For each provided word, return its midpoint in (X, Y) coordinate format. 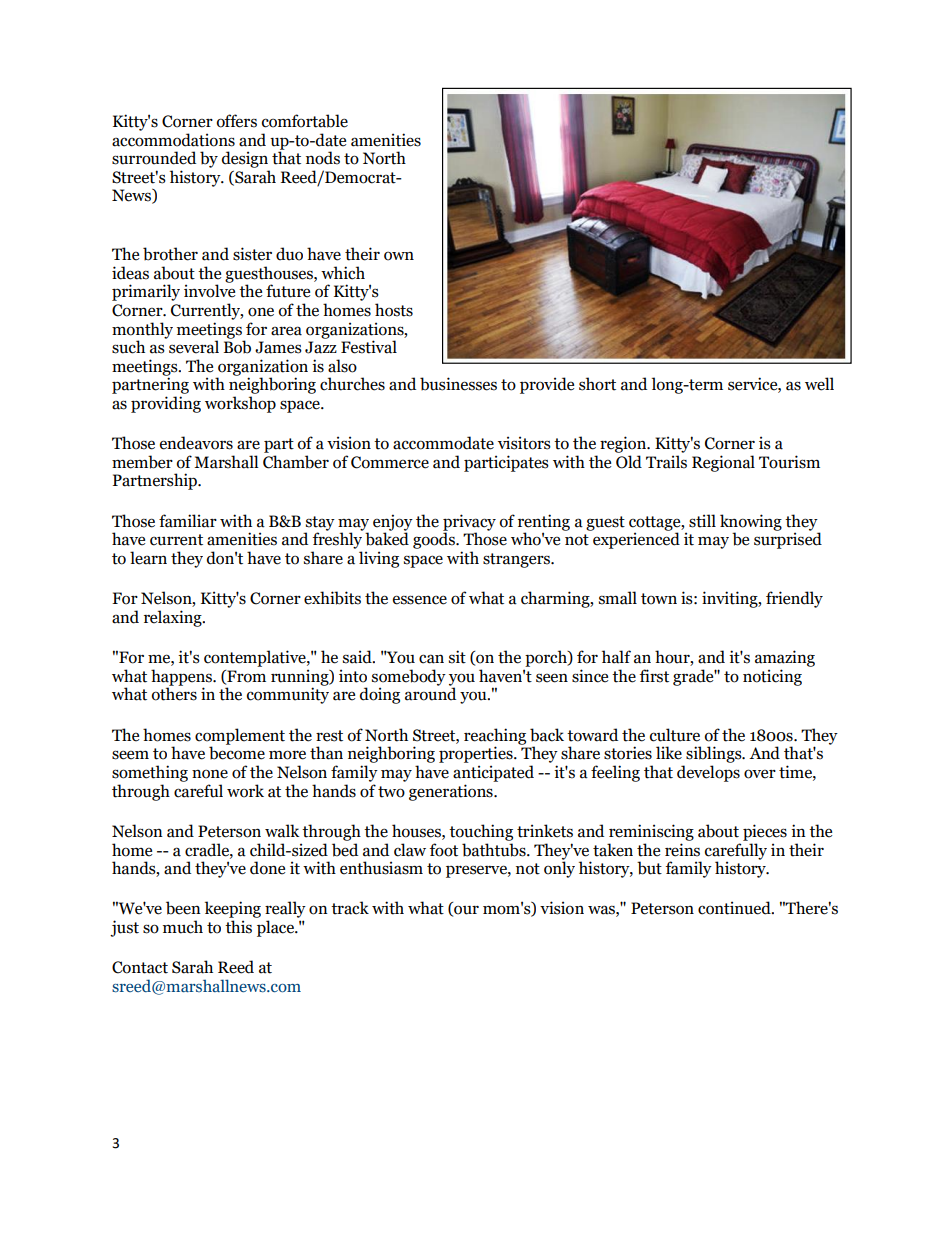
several (194, 347)
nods (323, 158)
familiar (188, 521)
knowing (751, 523)
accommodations (173, 140)
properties (477, 754)
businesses (458, 384)
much (183, 927)
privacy (469, 523)
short (597, 384)
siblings (715, 754)
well (819, 384)
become (237, 752)
